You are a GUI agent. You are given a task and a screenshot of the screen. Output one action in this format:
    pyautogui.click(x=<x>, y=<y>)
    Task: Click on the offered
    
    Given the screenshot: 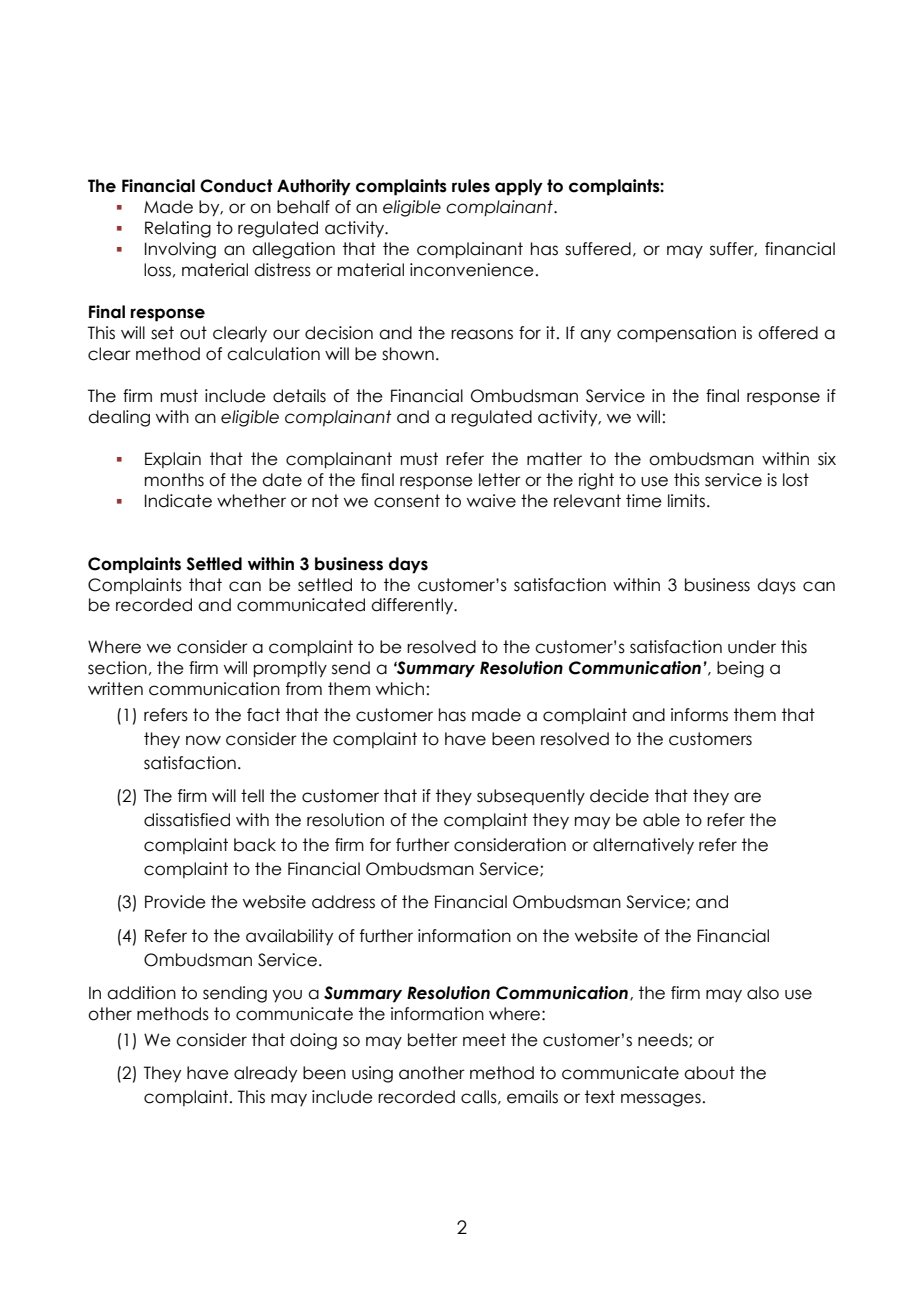 What is the action you would take?
    pyautogui.click(x=788, y=333)
